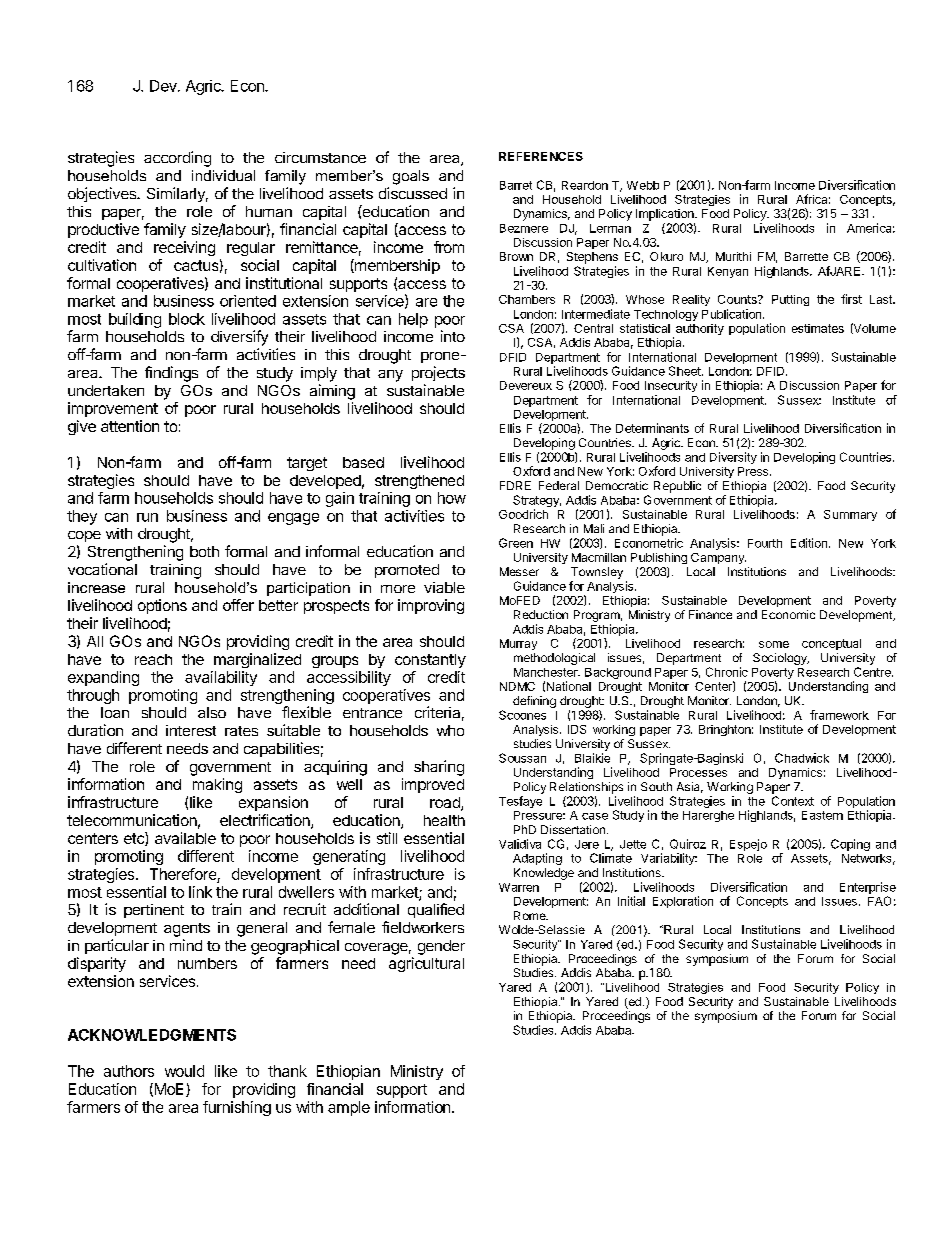 The image size is (952, 1233). Describe the element at coordinates (879, 901) in the page. I see `FAO` at that location.
